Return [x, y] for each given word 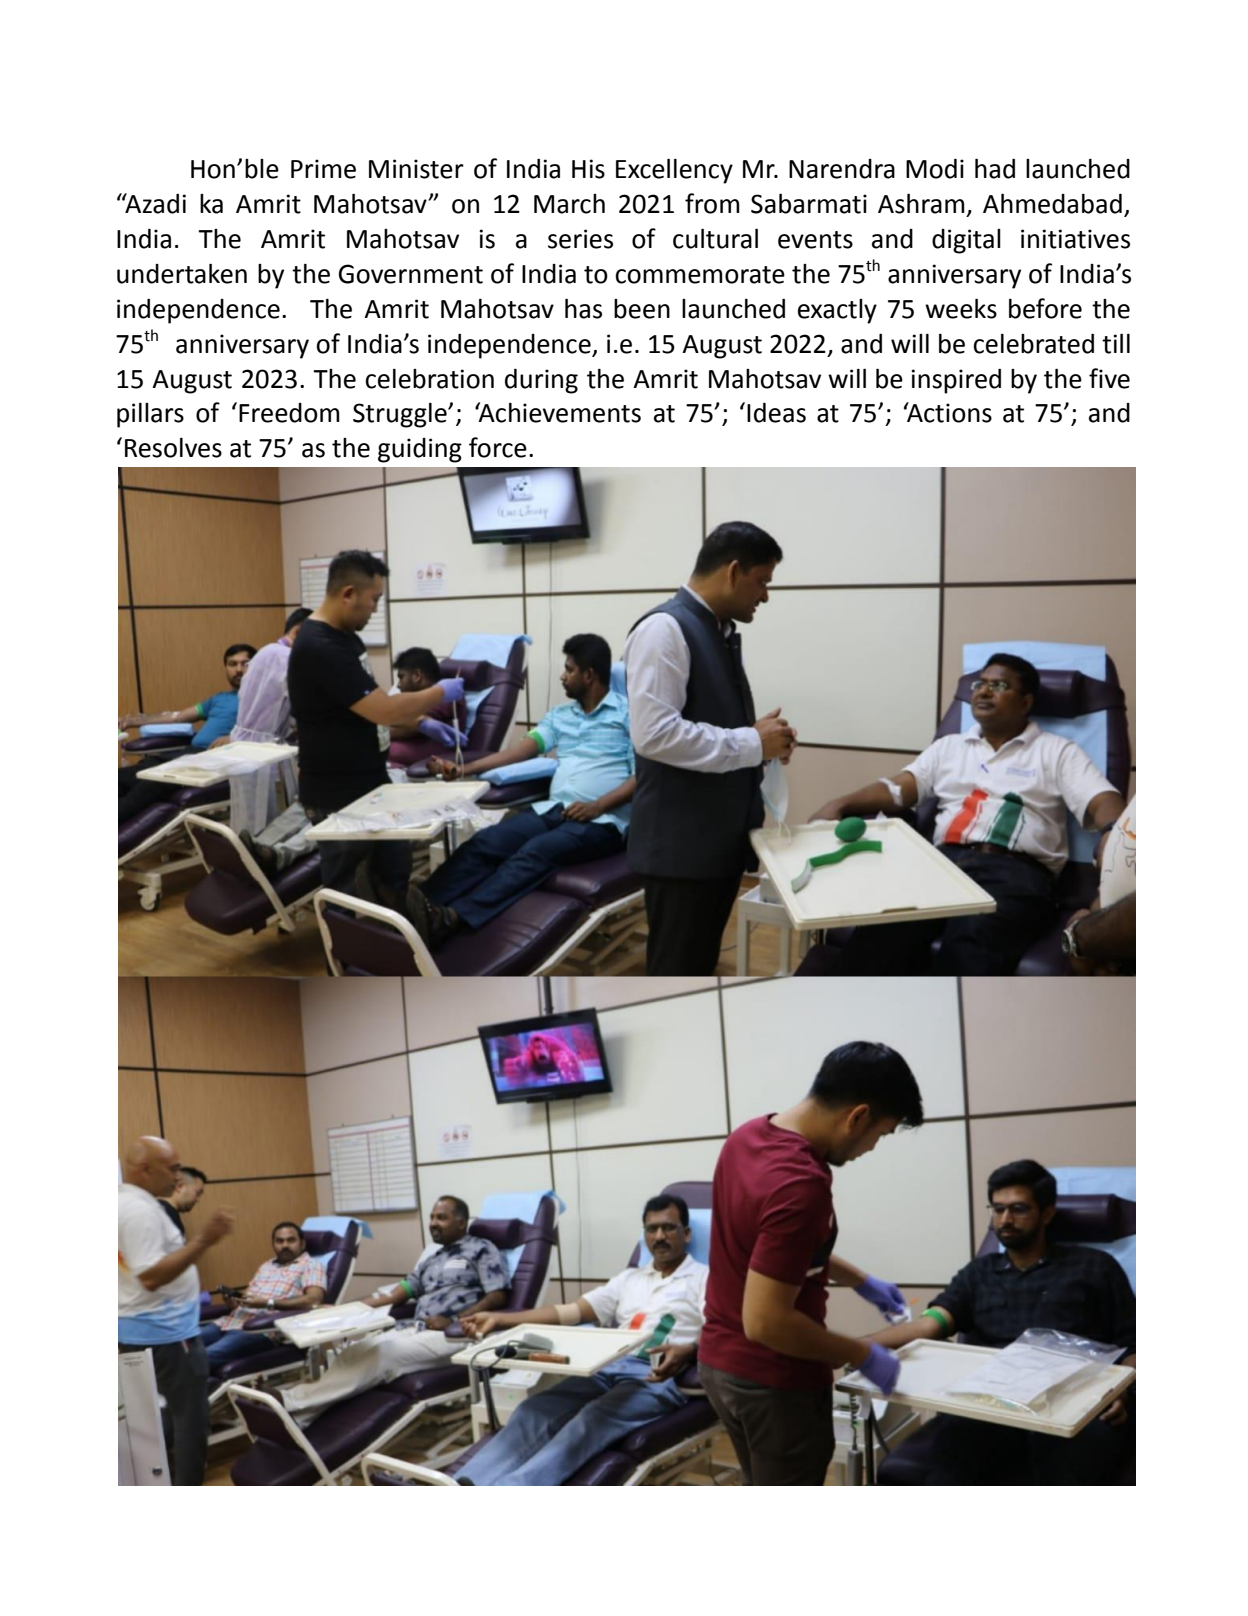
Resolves [173, 448]
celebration [429, 379]
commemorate [700, 275]
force [498, 447]
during [541, 381]
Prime [323, 169]
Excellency [674, 171]
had [995, 169]
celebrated [1033, 344]
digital [966, 241]
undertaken [182, 274]
